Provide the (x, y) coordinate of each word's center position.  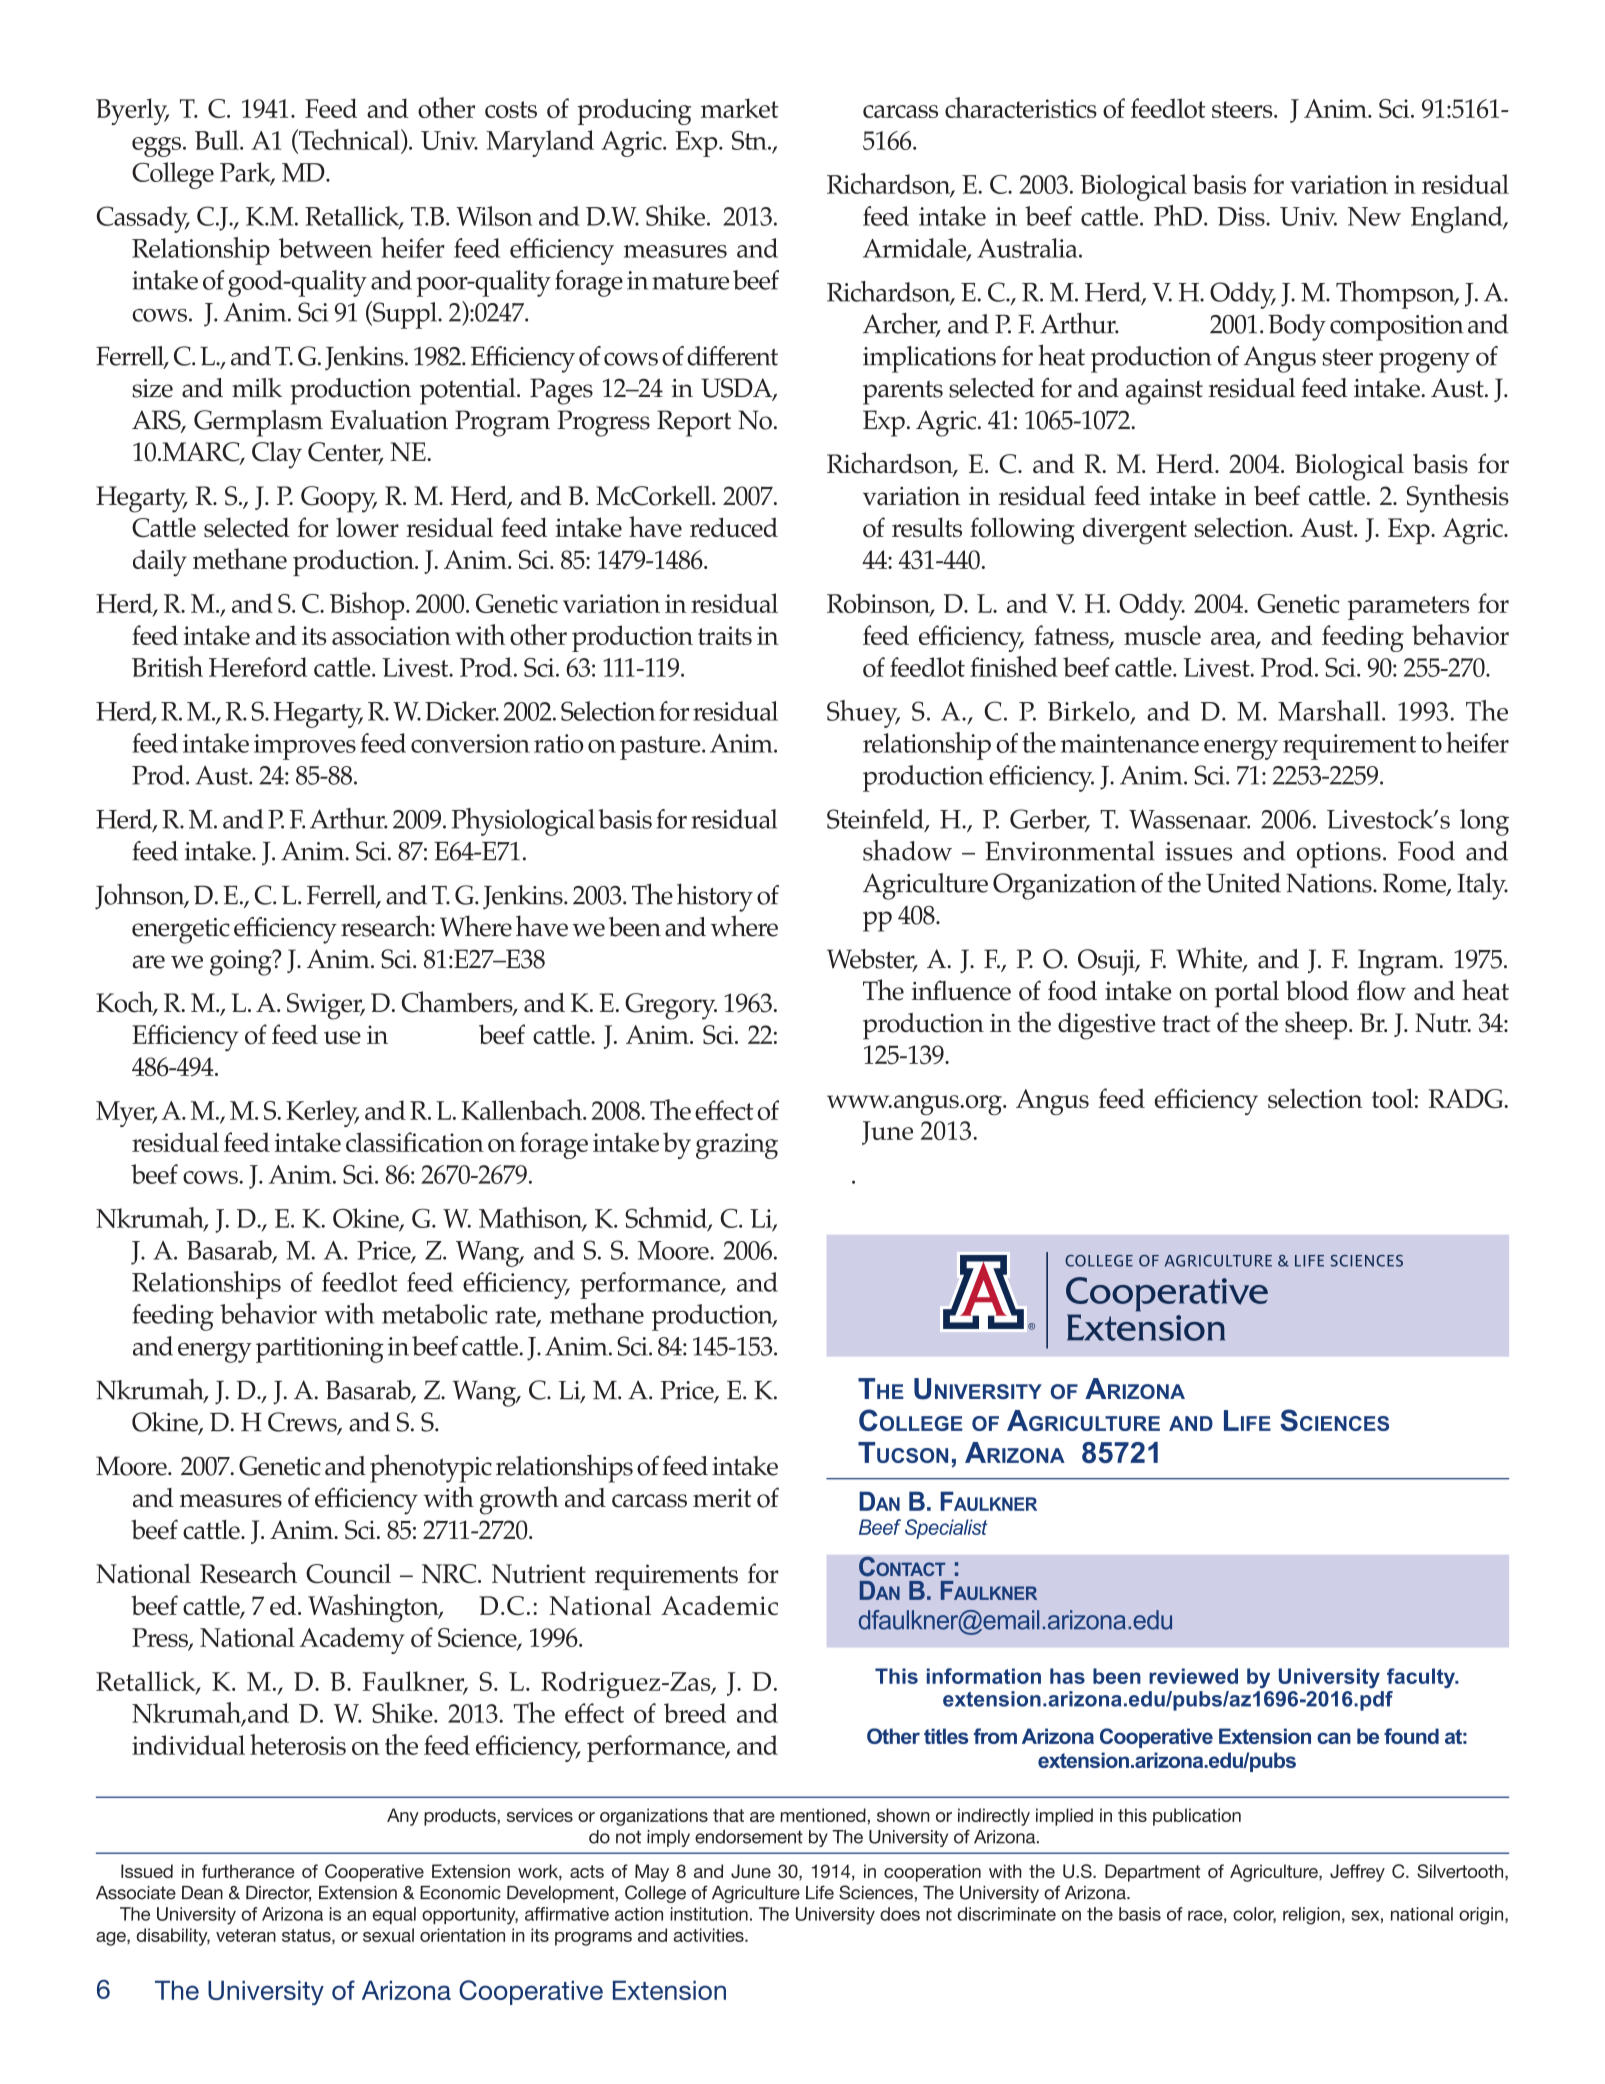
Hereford (258, 667)
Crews (303, 1423)
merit (722, 1498)
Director (278, 1894)
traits (725, 635)
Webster (872, 960)
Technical (349, 139)
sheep (1317, 1025)
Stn (750, 140)
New (1374, 216)
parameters (1408, 608)
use (342, 1037)
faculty (1422, 1678)
